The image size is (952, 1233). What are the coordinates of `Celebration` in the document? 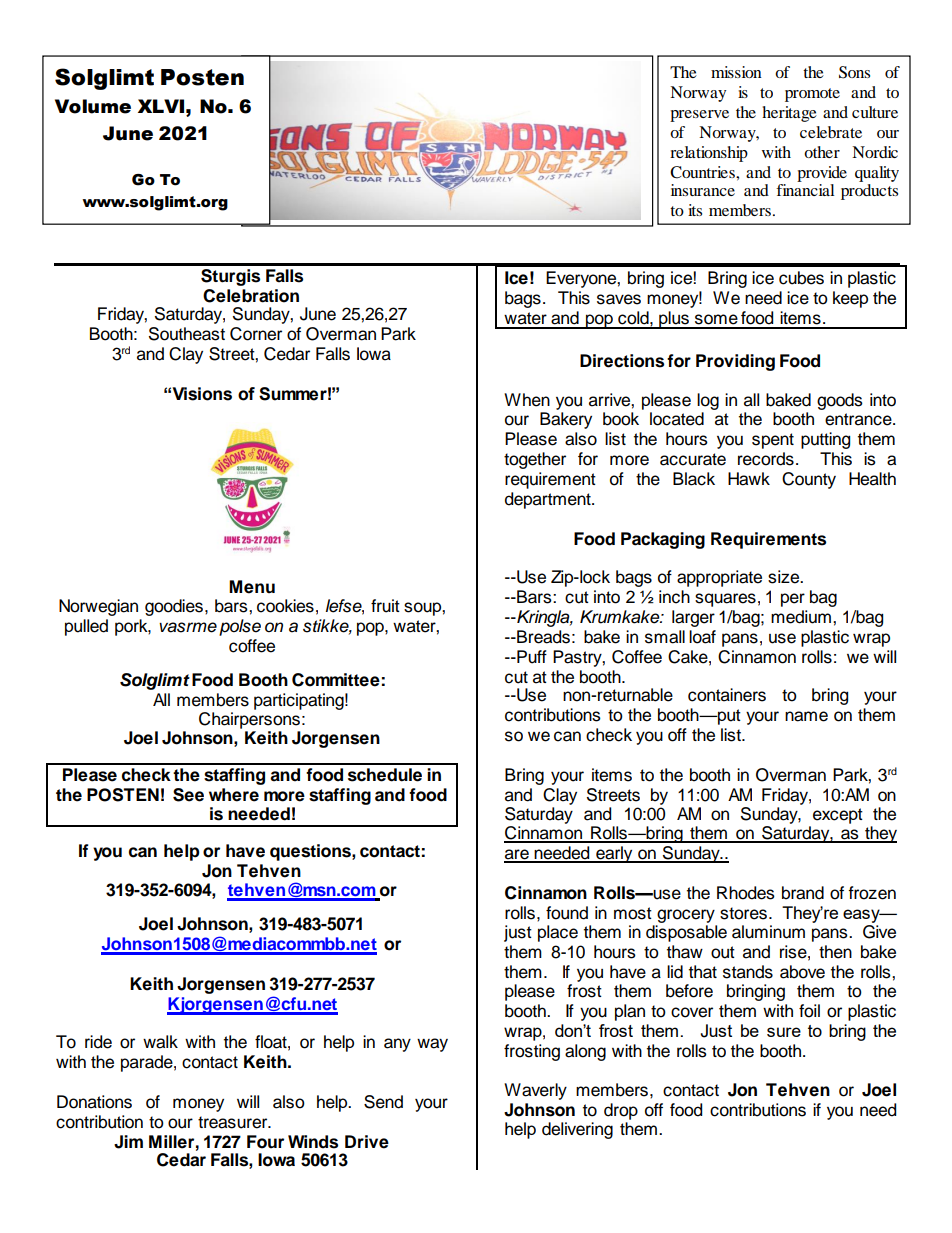 It's located at (251, 296).
